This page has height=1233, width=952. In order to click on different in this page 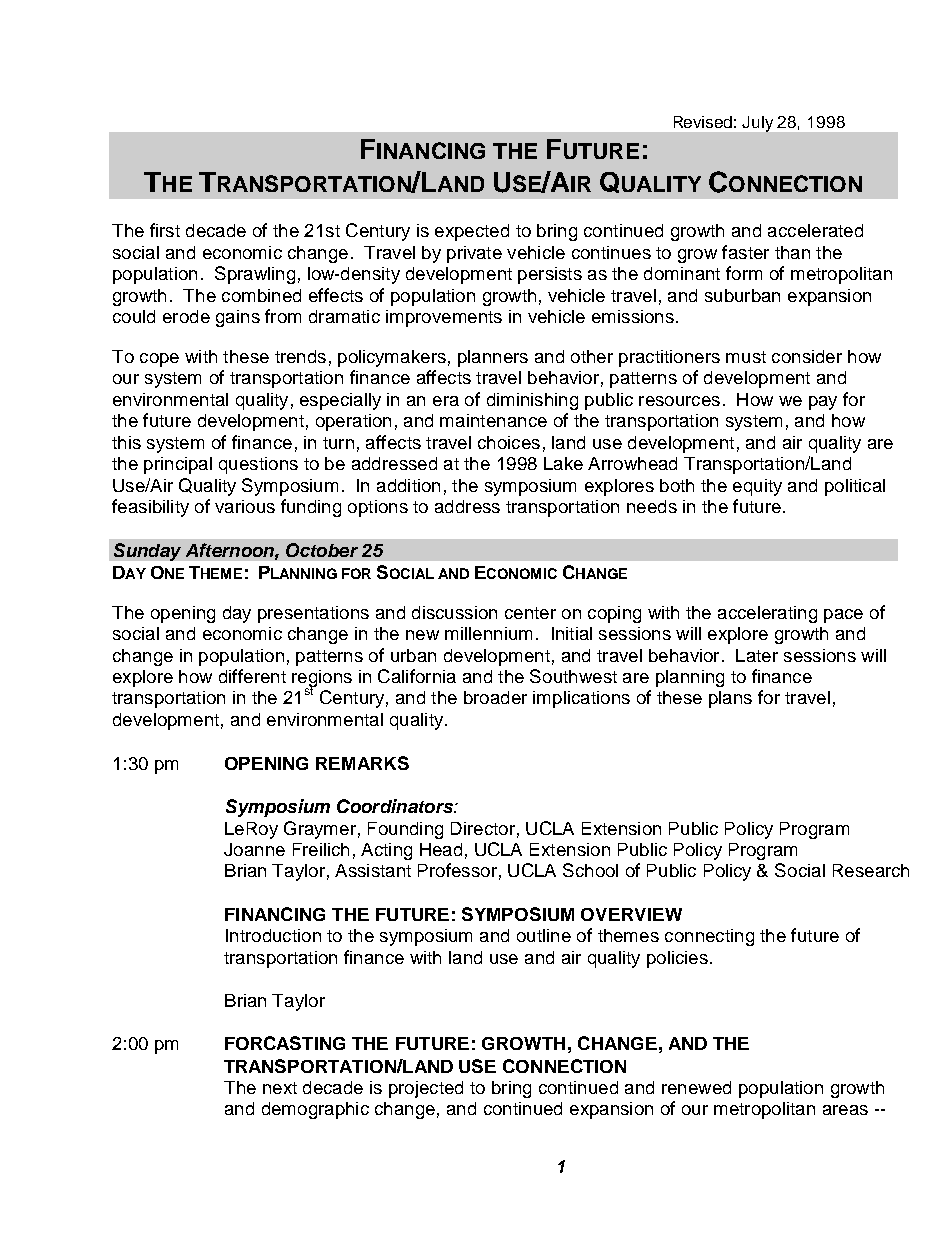, I will do `click(252, 676)`.
